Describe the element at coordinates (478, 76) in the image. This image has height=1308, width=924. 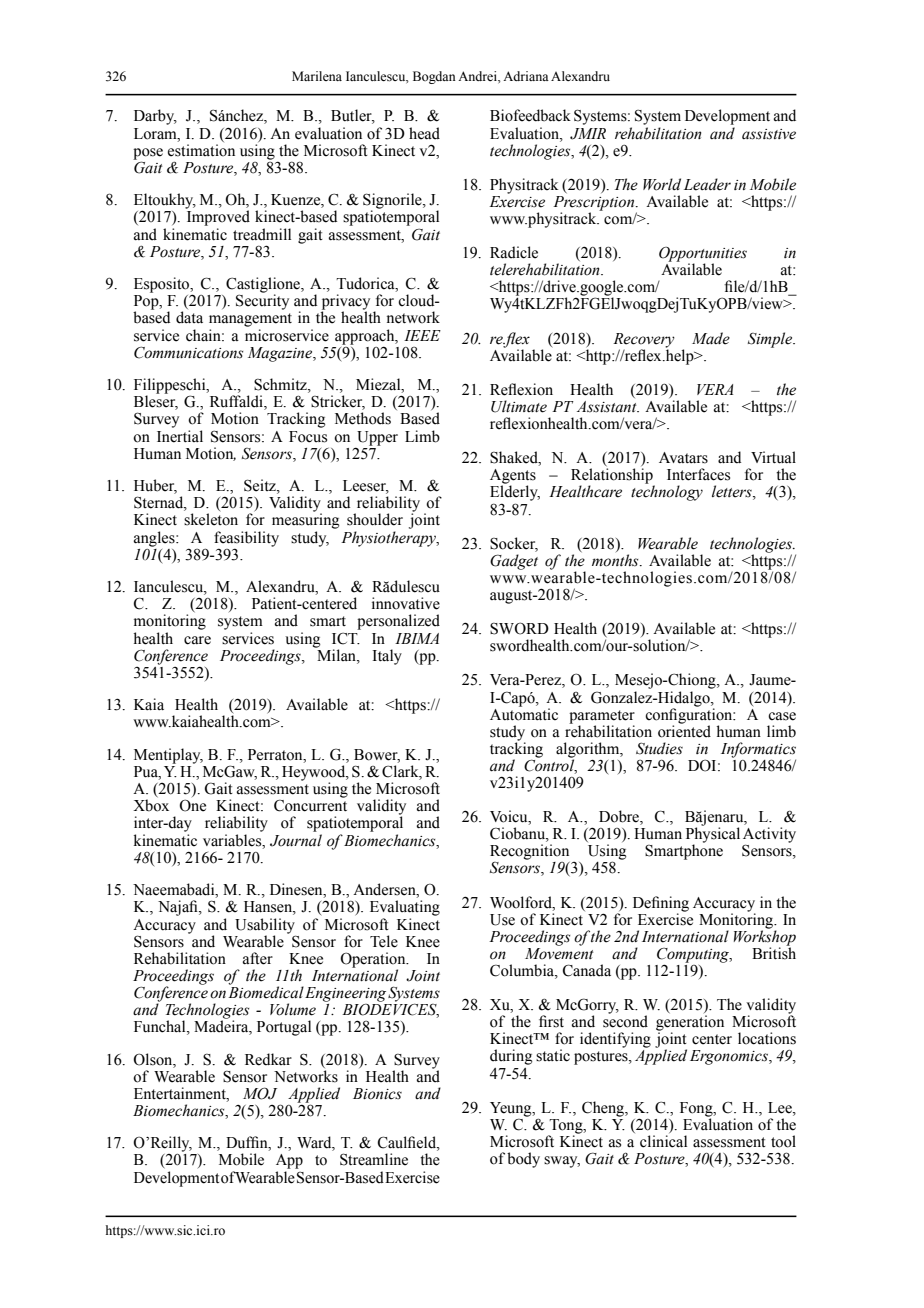
I see `Andrei` at that location.
